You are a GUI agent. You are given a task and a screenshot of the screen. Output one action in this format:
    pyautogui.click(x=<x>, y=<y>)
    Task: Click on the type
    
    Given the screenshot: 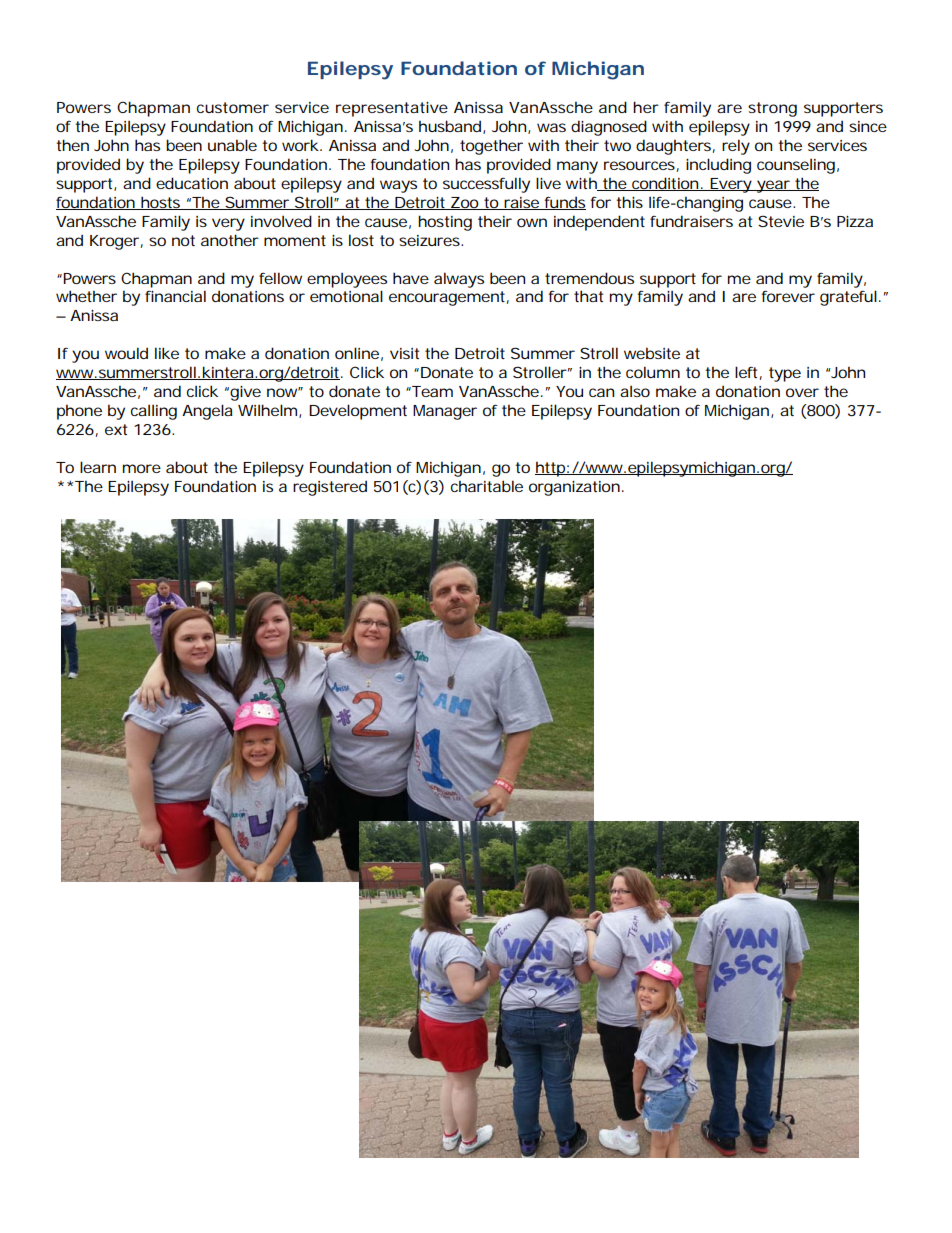 What is the action you would take?
    pyautogui.click(x=785, y=374)
